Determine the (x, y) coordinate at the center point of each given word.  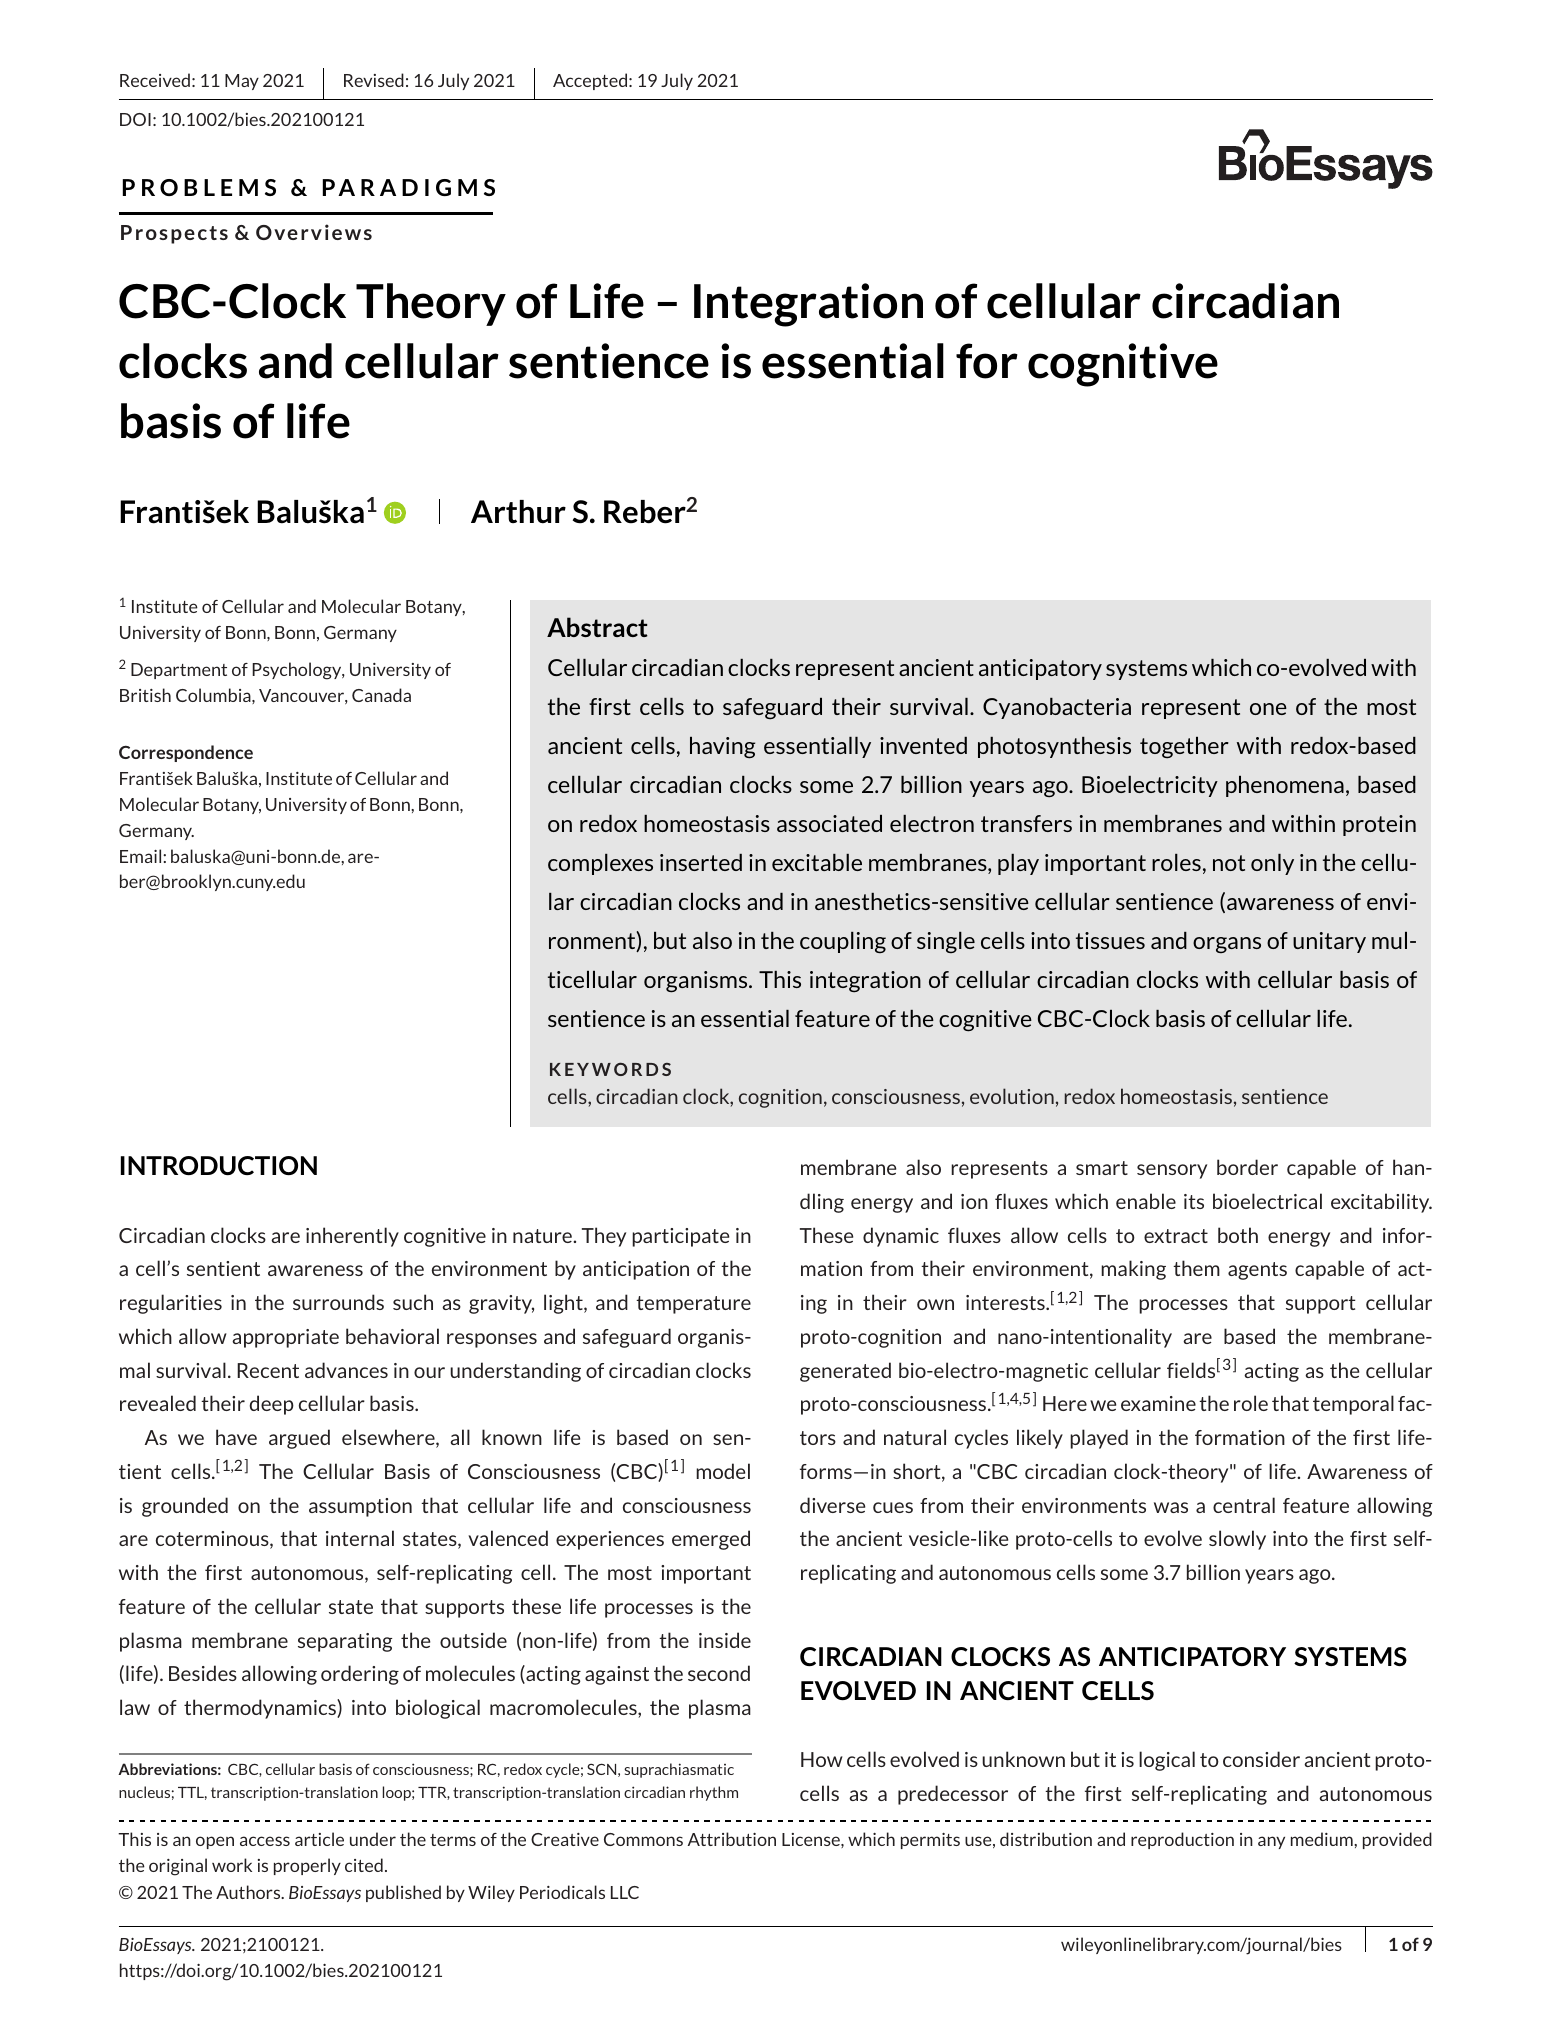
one (1268, 709)
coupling (843, 942)
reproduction (1182, 1840)
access (265, 1841)
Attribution (732, 1839)
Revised (374, 80)
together (1184, 748)
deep (272, 1405)
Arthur (518, 512)
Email (142, 856)
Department (179, 671)
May (242, 82)
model (723, 1471)
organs (1227, 945)
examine (1158, 1403)
